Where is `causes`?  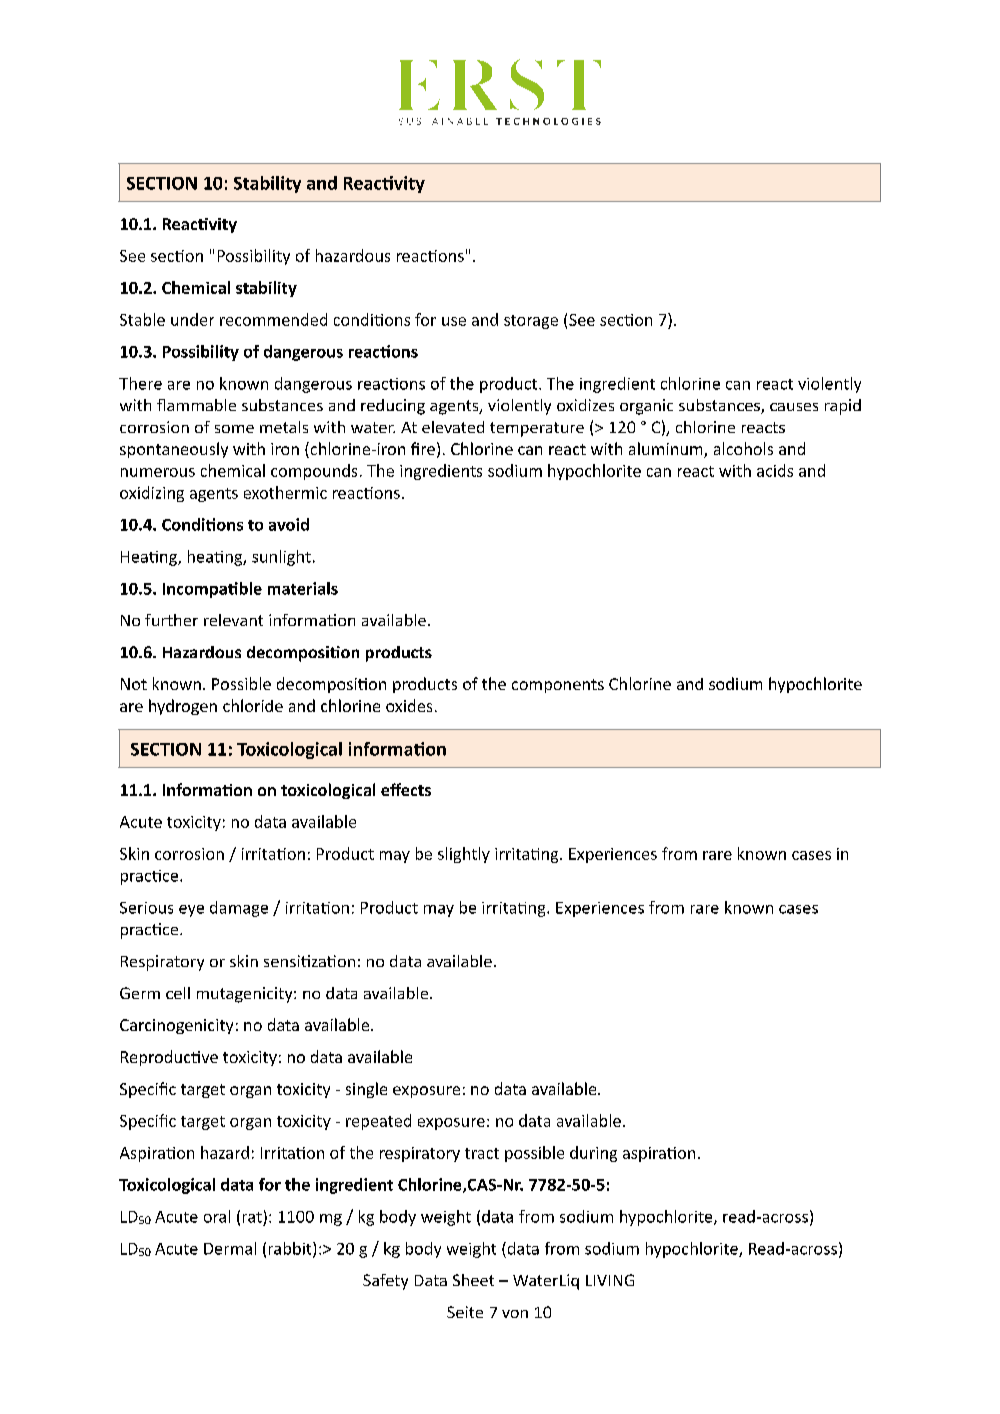 causes is located at coordinates (794, 407).
